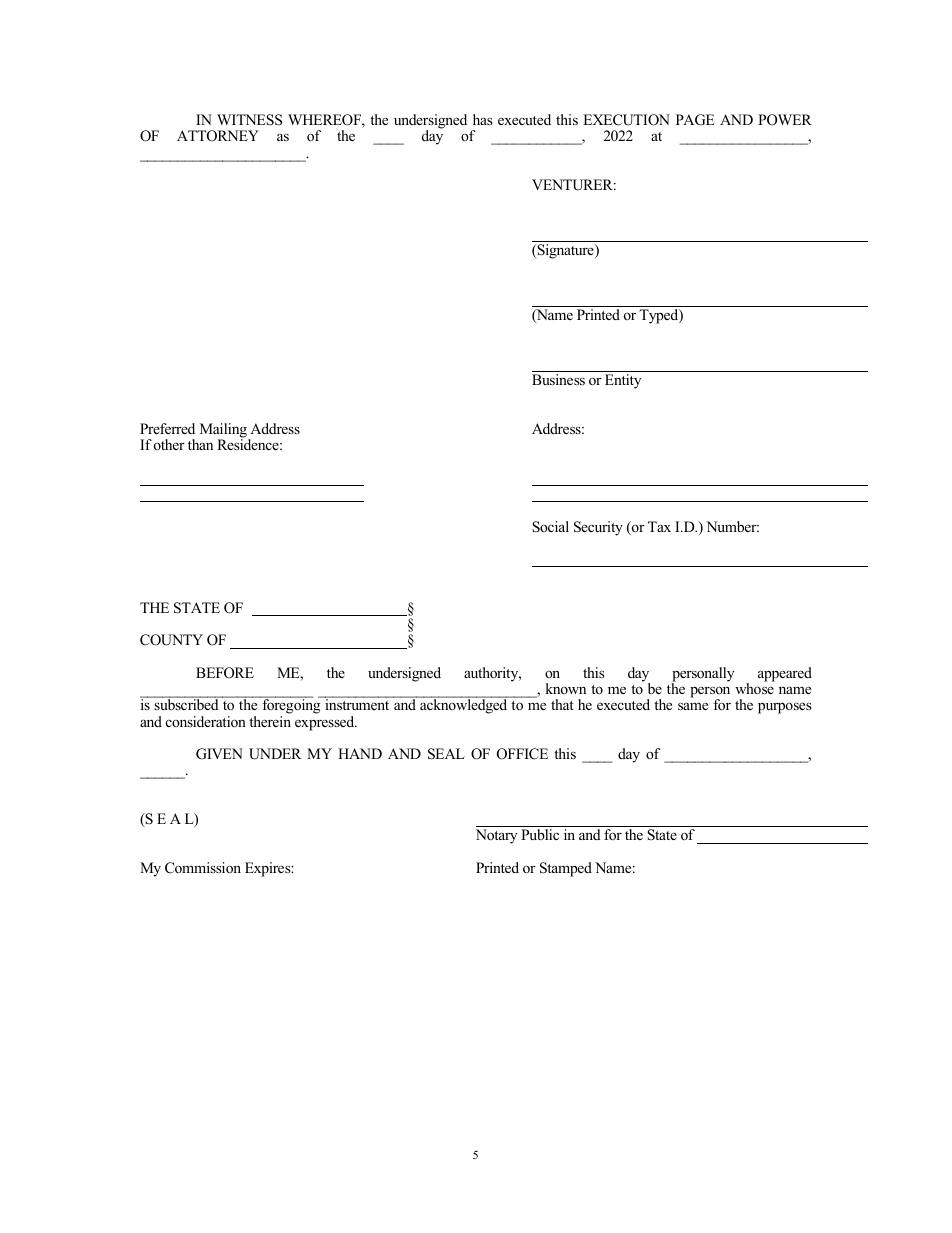  Describe the element at coordinates (659, 526) in the document. I see `Tax` at that location.
